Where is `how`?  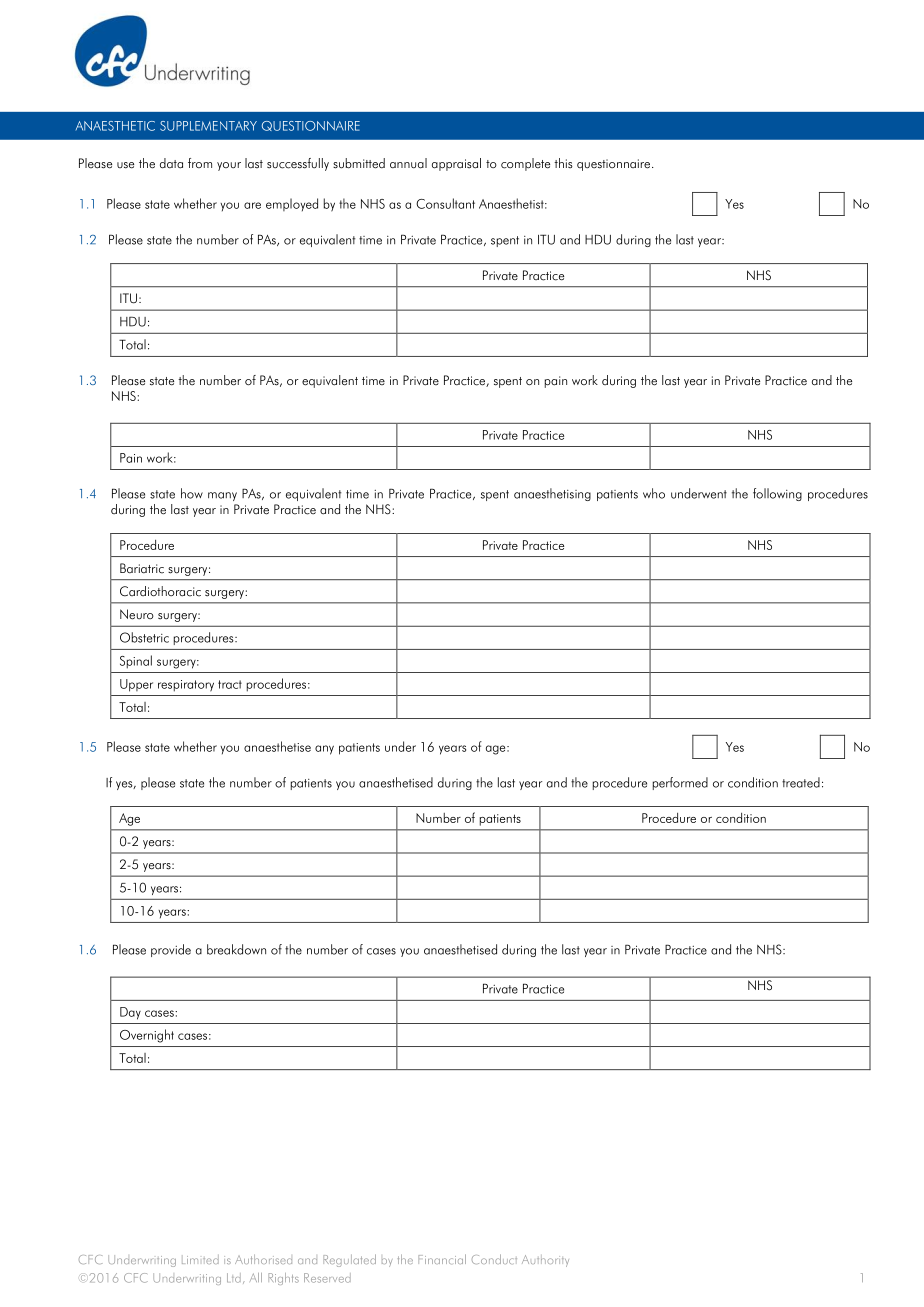
how is located at coordinates (192, 493).
